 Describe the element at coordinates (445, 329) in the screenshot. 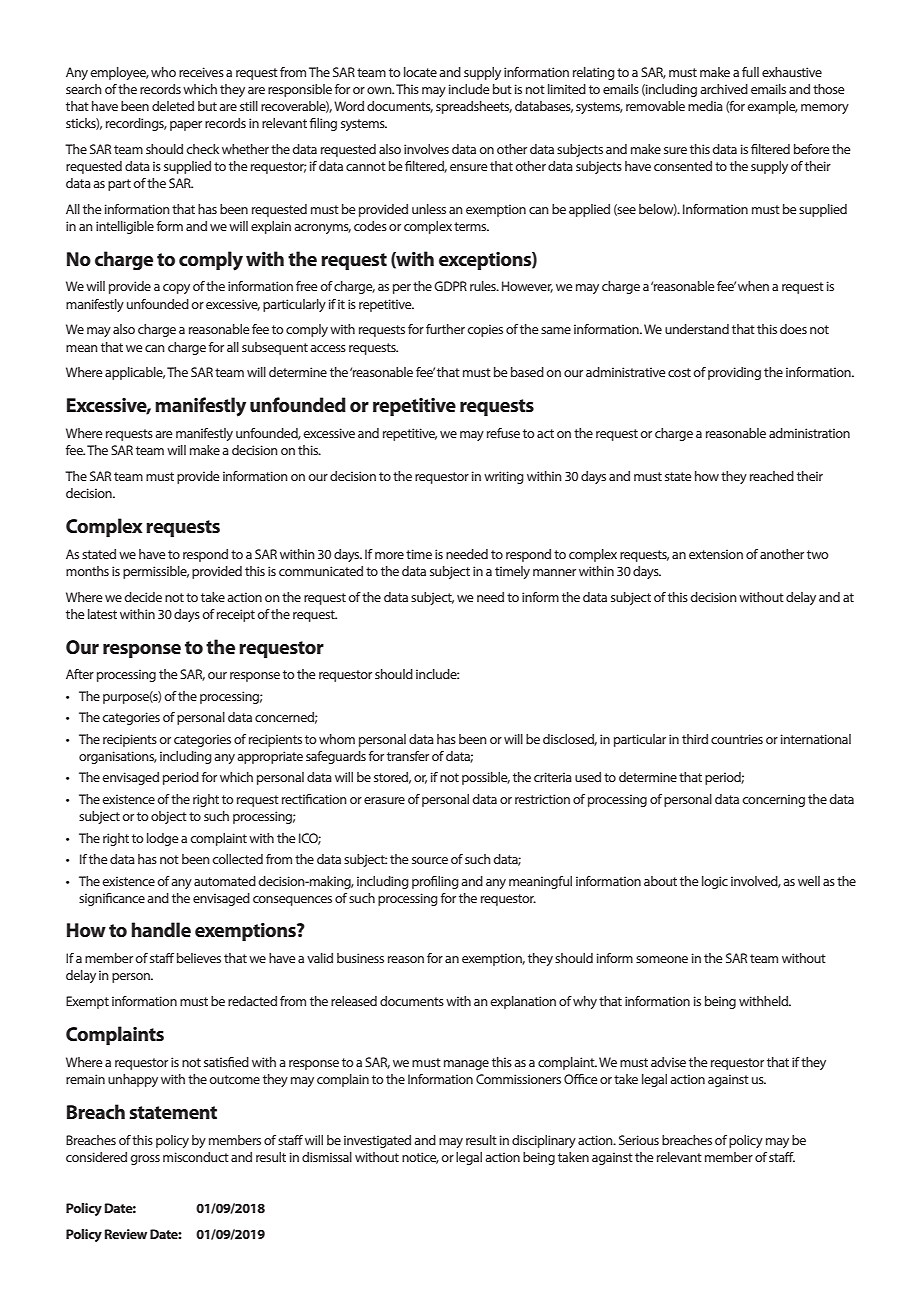

I see `further` at that location.
